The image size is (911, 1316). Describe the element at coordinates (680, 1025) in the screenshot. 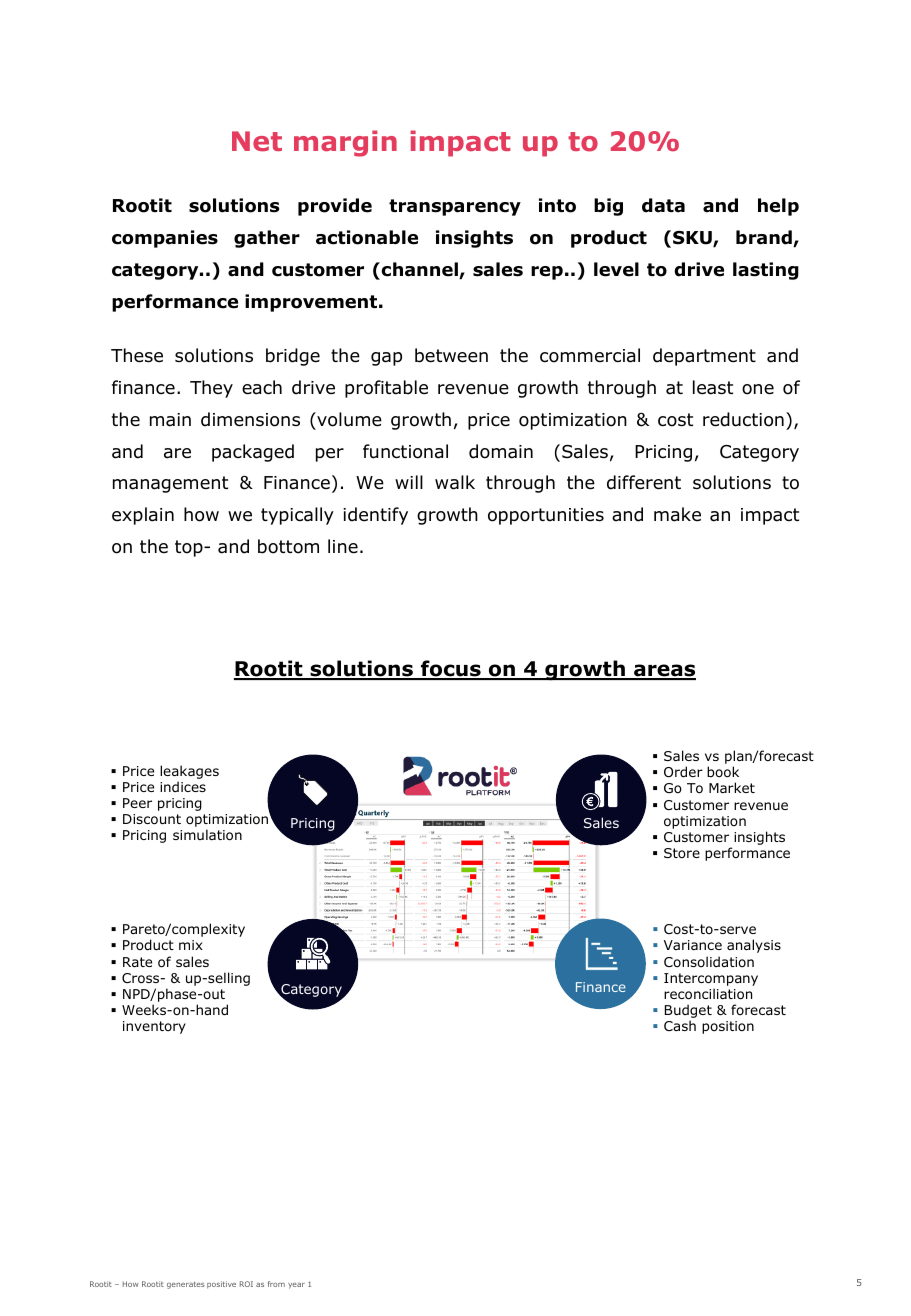

I see `Cash` at that location.
